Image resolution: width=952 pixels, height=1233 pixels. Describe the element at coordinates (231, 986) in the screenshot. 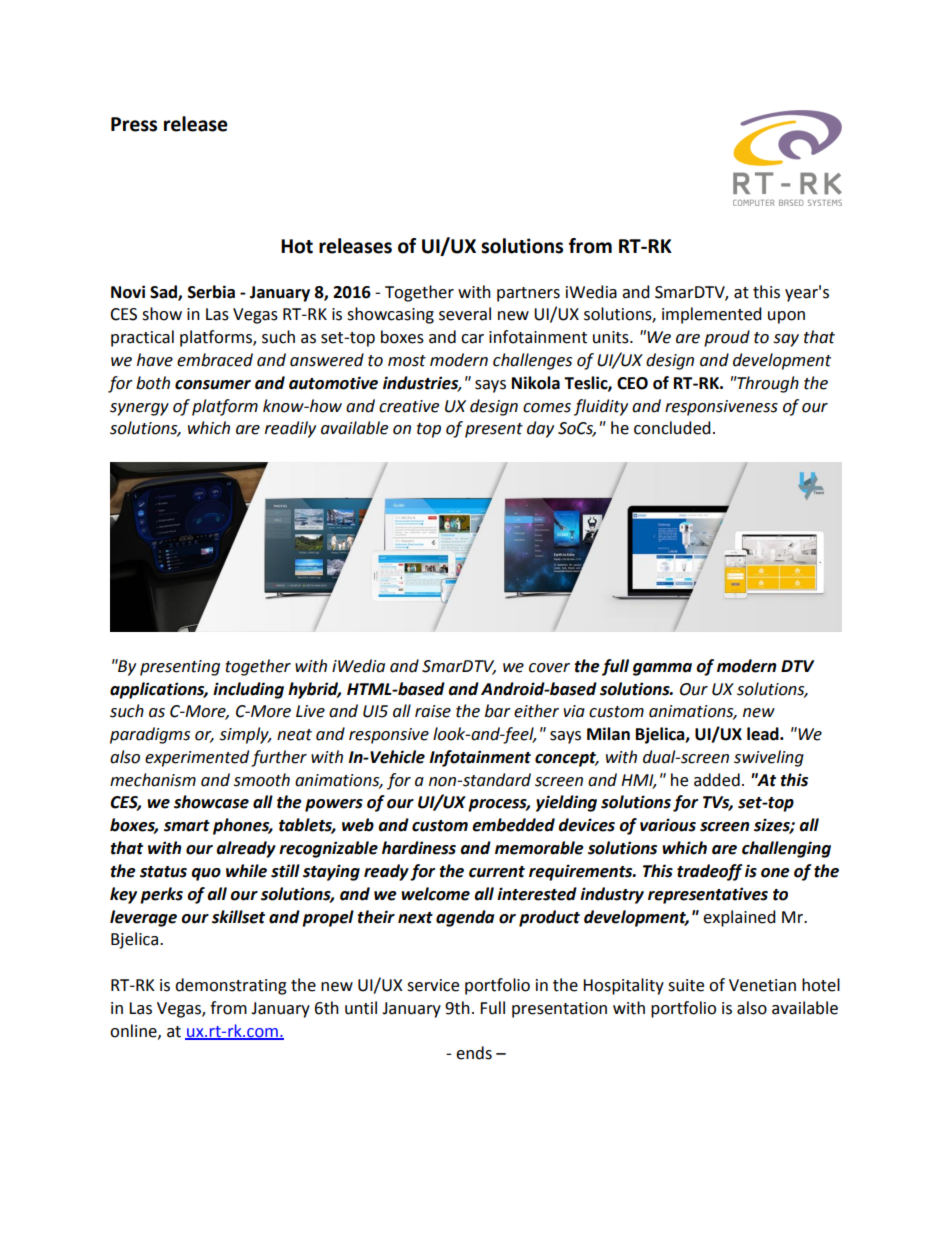

I see `demonstrating` at that location.
